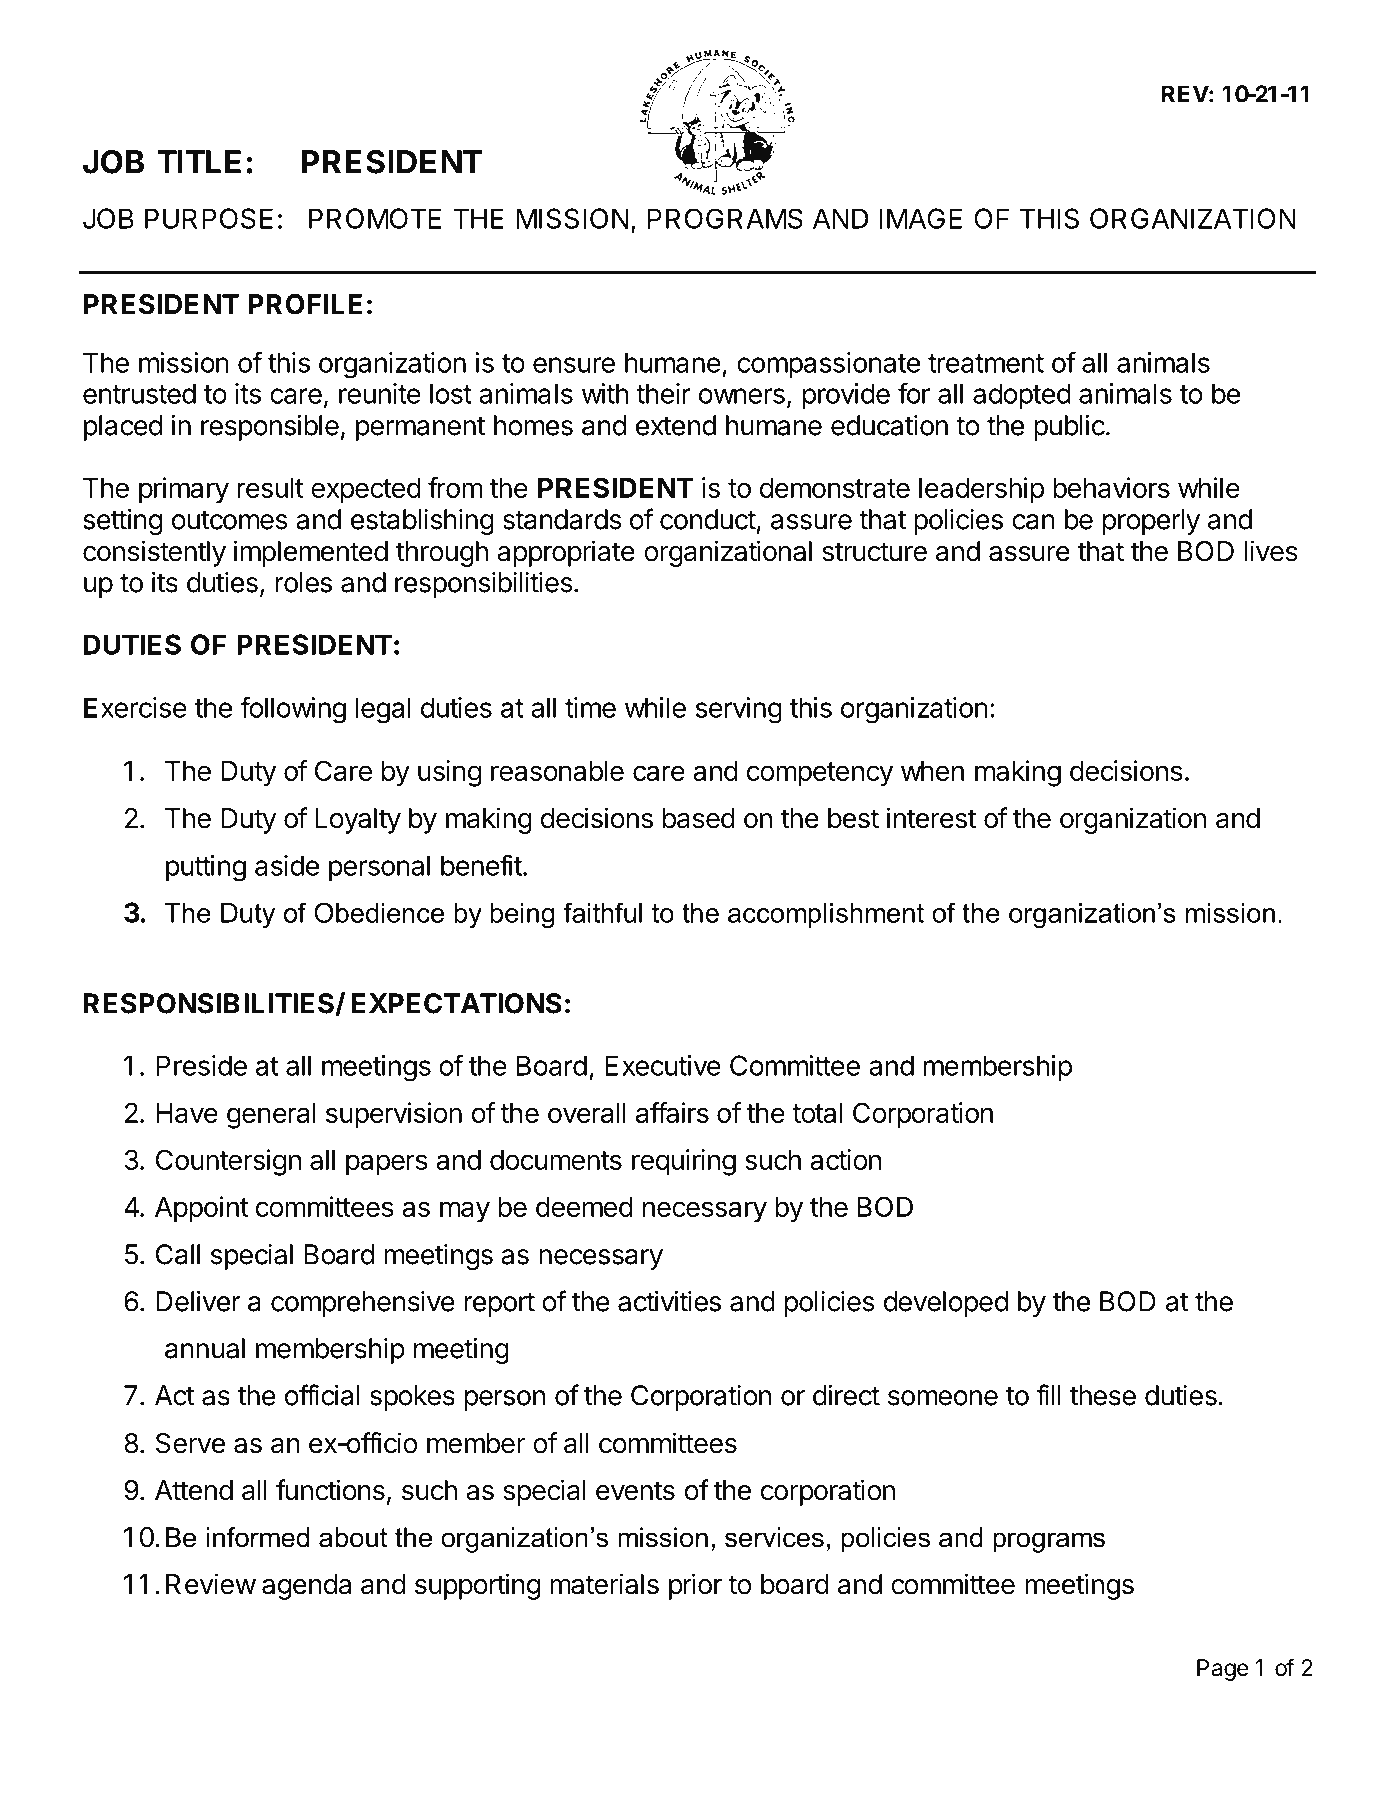  I want to click on general, so click(271, 1116).
